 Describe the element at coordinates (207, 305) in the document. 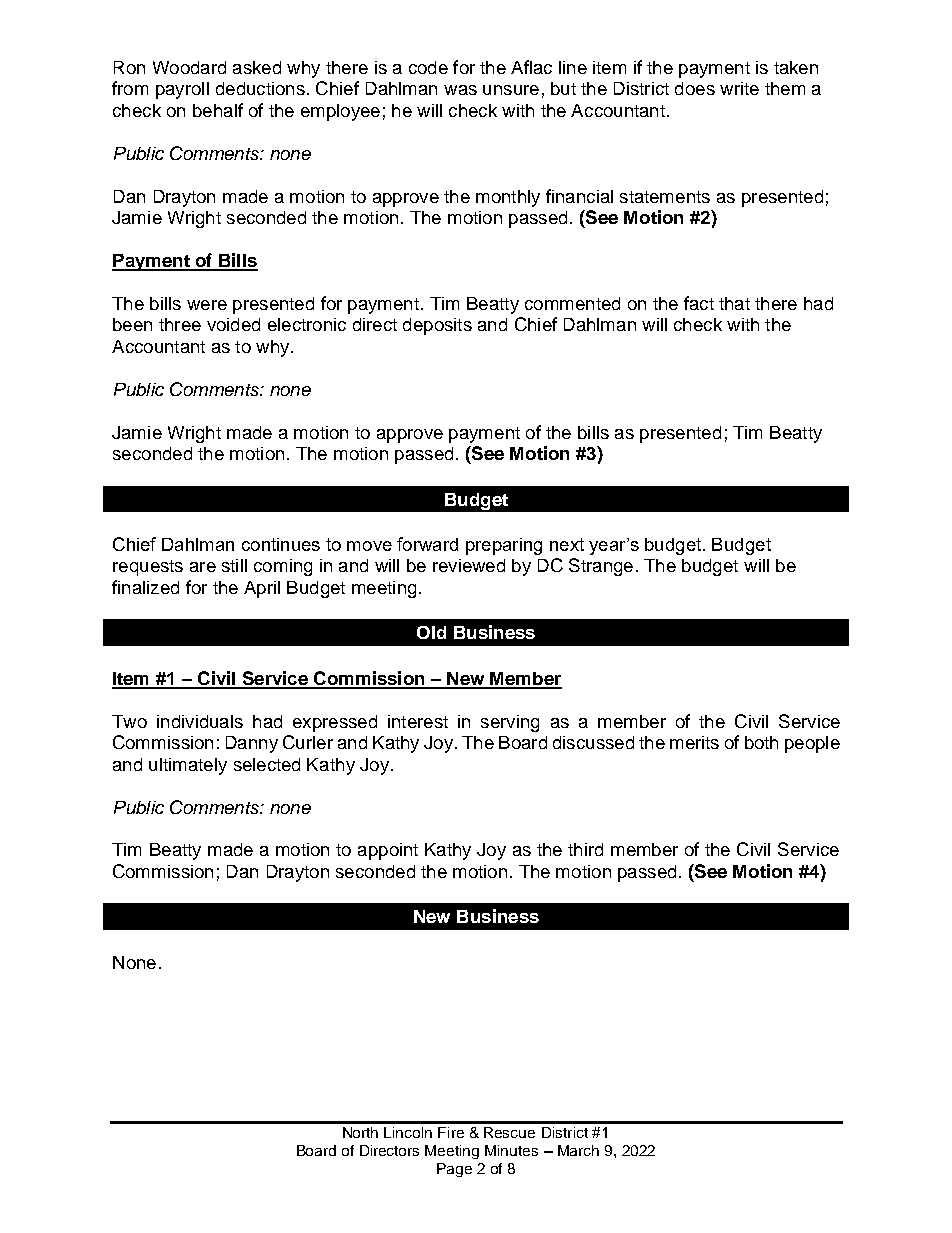

I see `were` at that location.
